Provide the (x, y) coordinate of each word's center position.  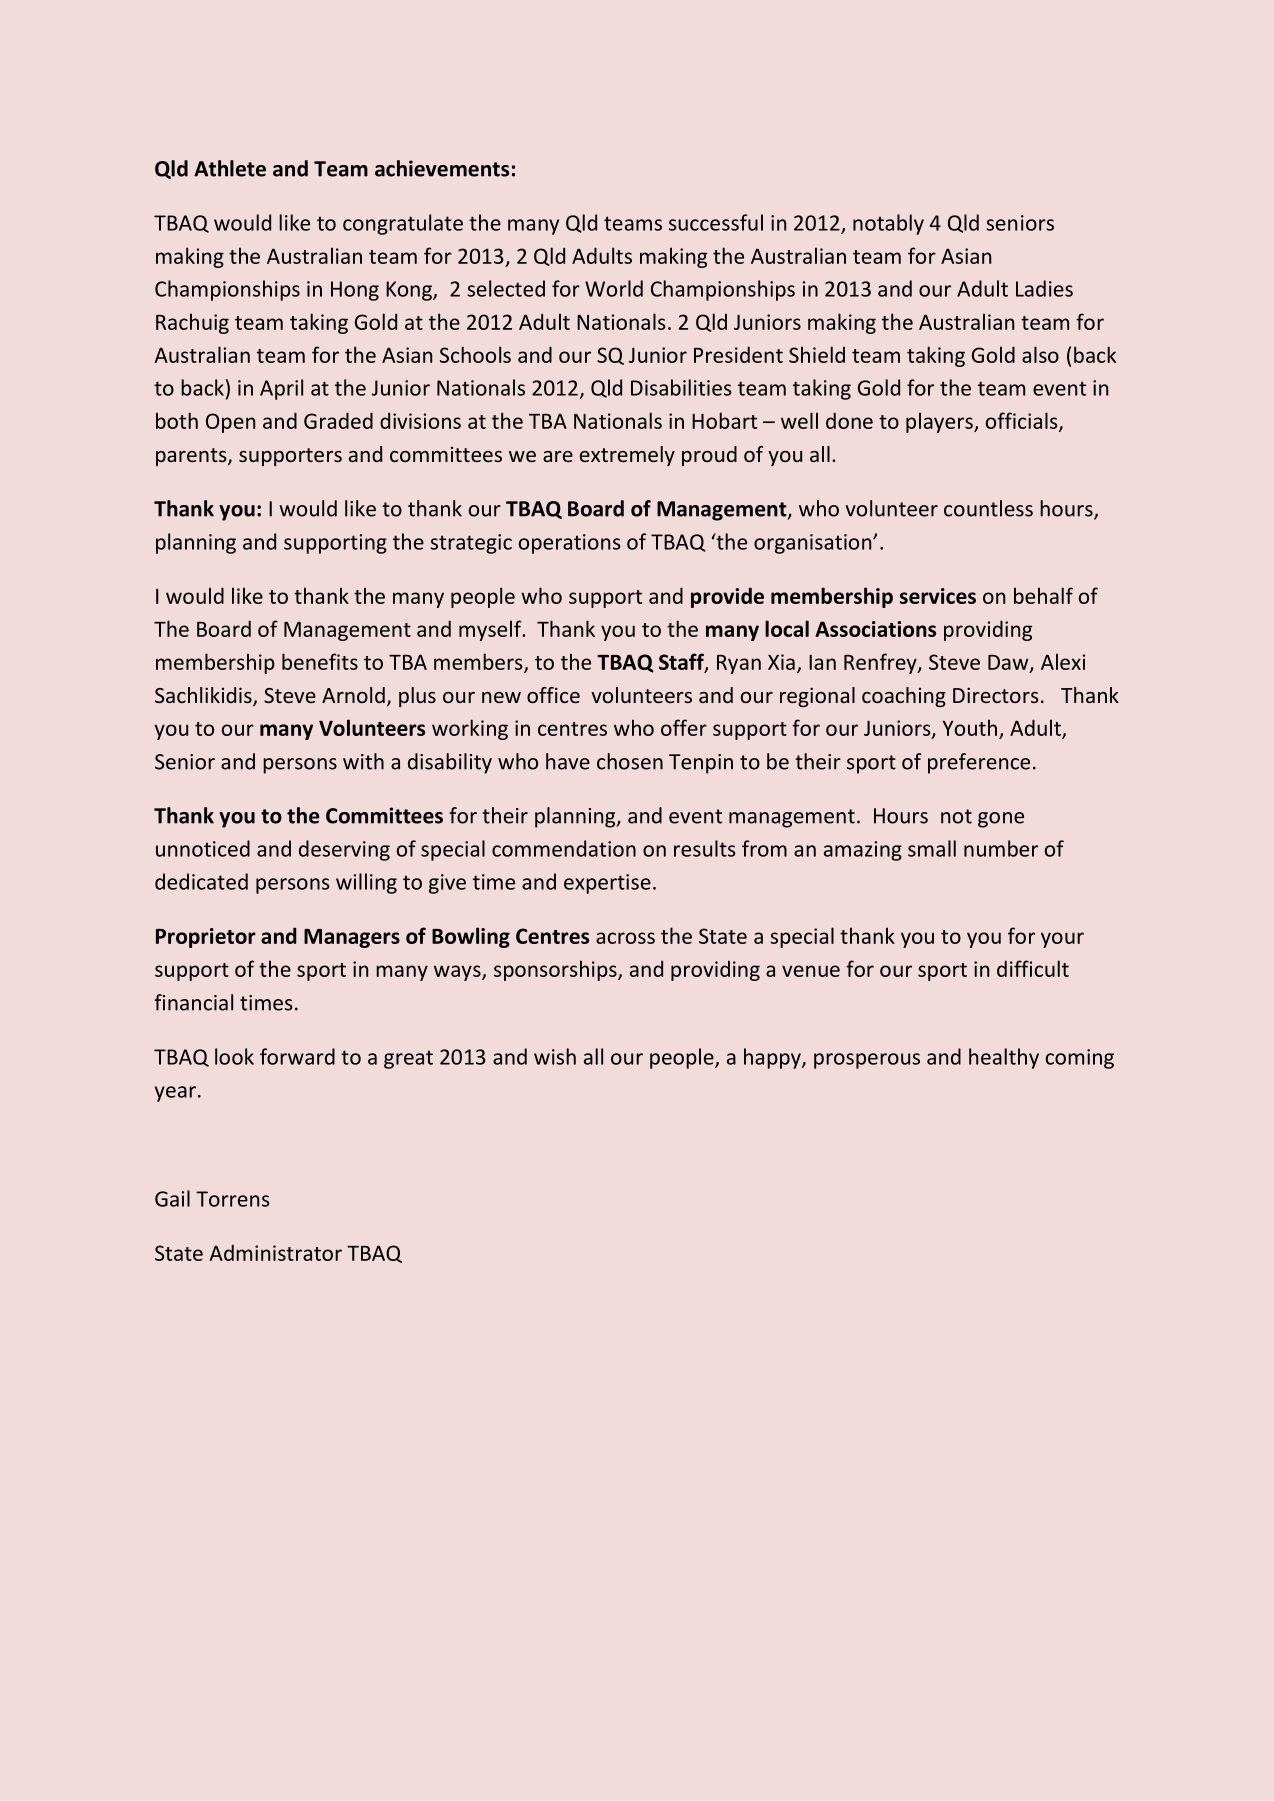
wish (555, 1056)
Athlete (230, 168)
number (1001, 848)
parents (192, 457)
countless (988, 508)
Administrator (276, 1252)
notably (888, 224)
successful (716, 222)
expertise (607, 884)
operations (570, 544)
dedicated (201, 881)
